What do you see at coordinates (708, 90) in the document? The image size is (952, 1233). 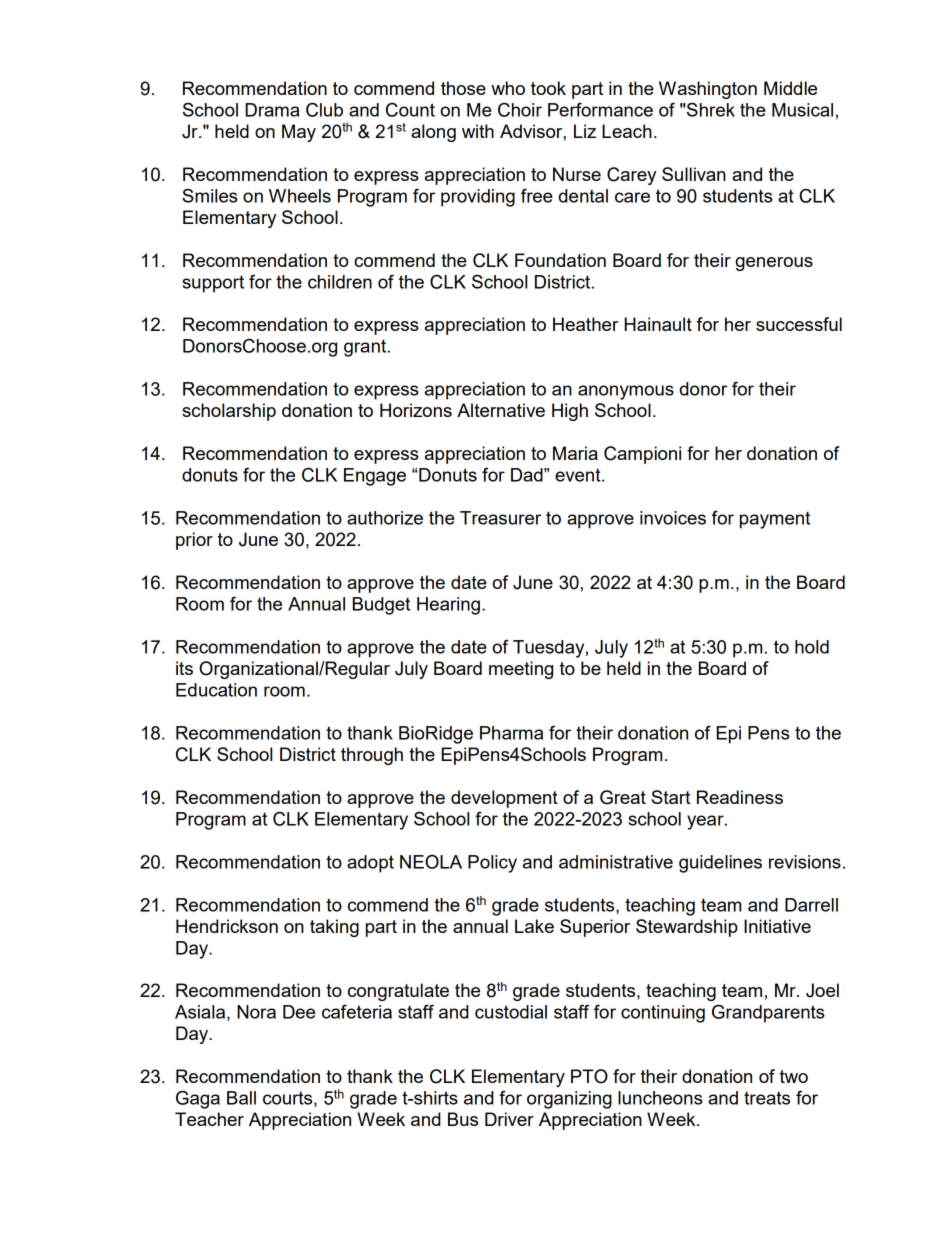 I see `Washington` at bounding box center [708, 90].
